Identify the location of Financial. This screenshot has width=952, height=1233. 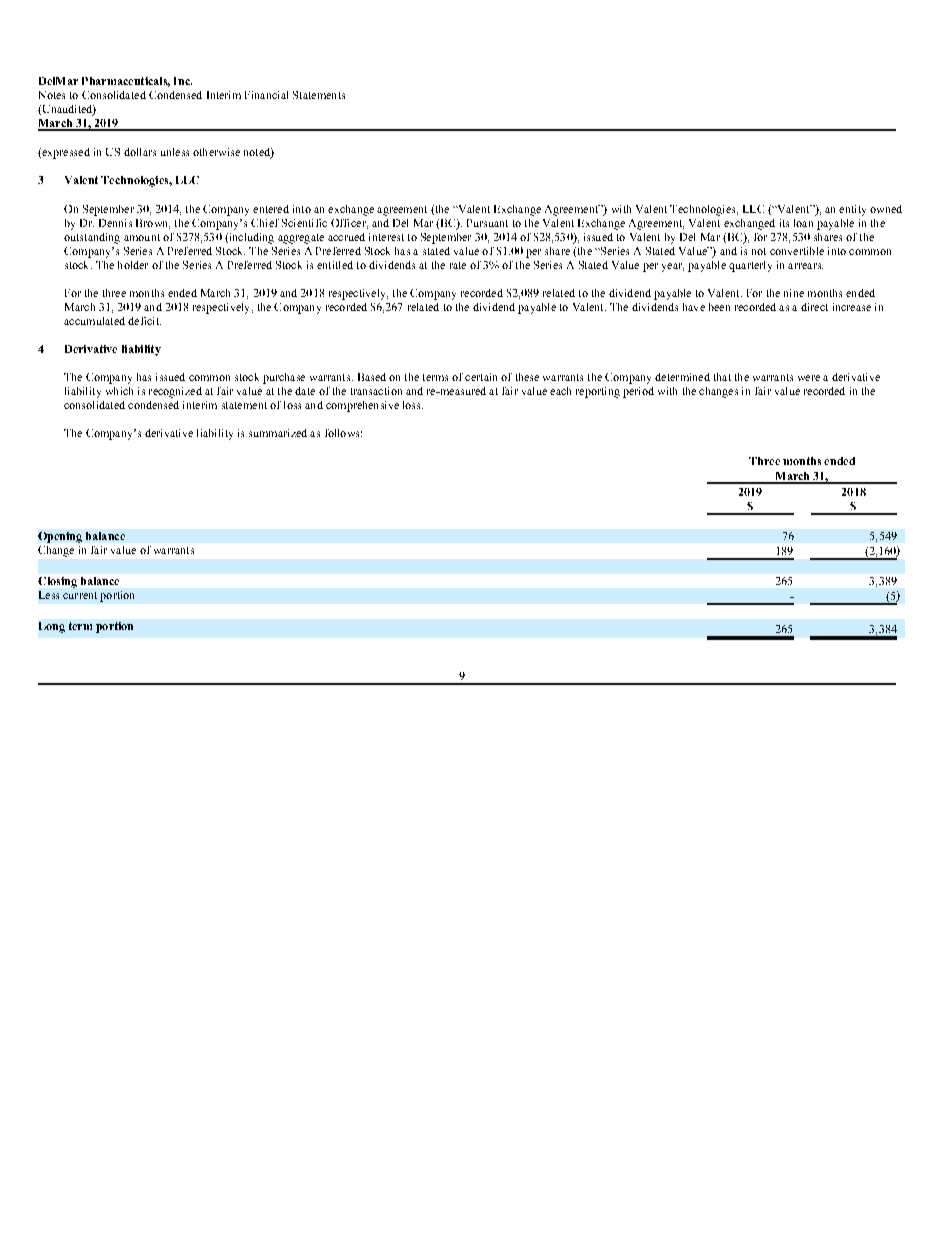
(266, 95).
